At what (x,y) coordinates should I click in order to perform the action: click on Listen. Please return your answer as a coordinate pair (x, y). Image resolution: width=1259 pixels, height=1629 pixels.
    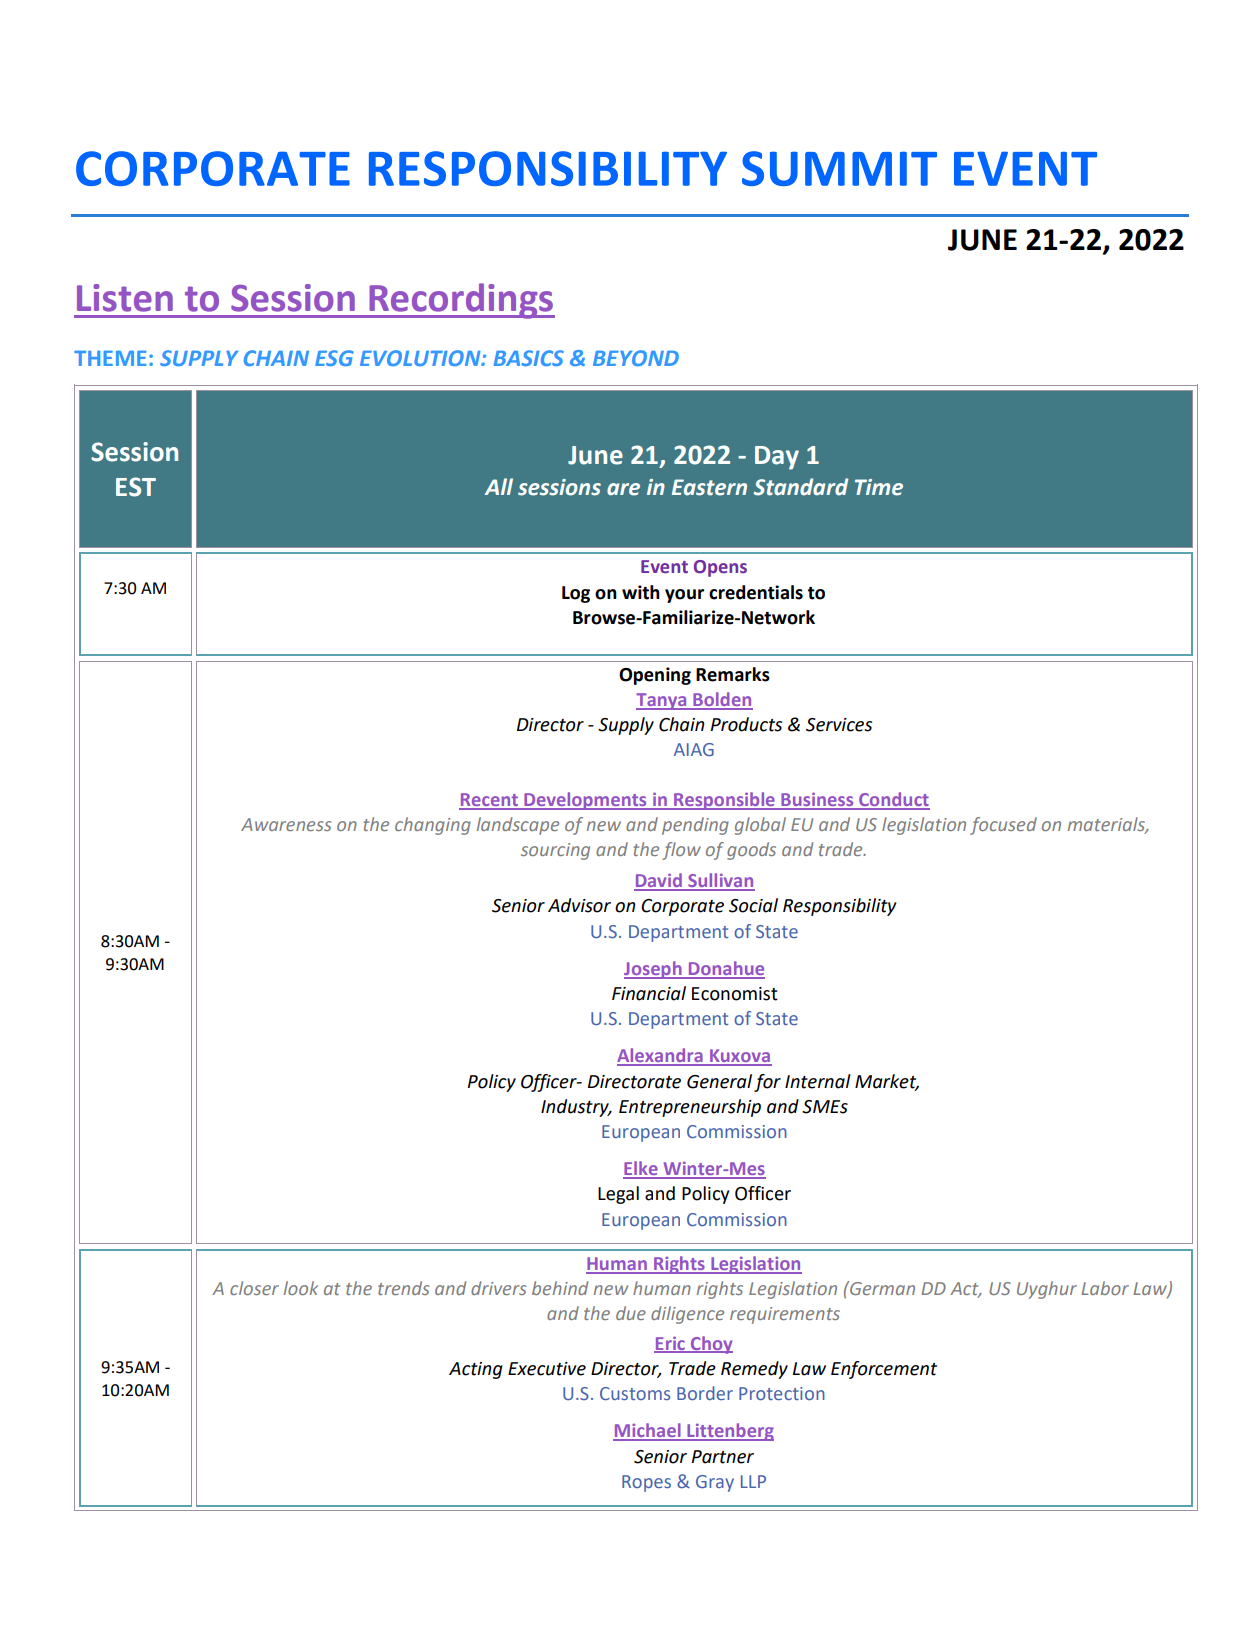
    Looking at the image, I should click on (125, 298).
